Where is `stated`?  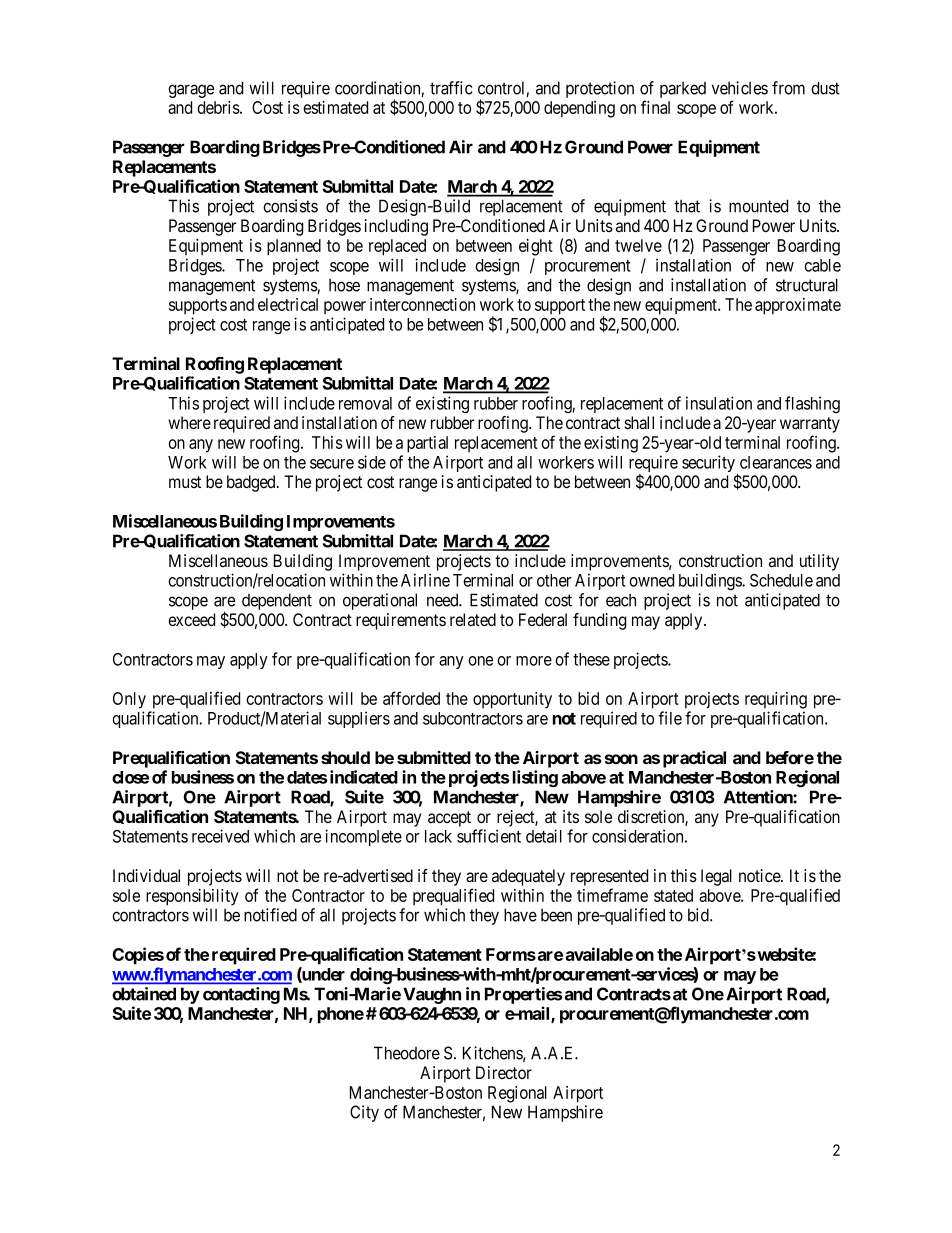
stated is located at coordinates (673, 895).
